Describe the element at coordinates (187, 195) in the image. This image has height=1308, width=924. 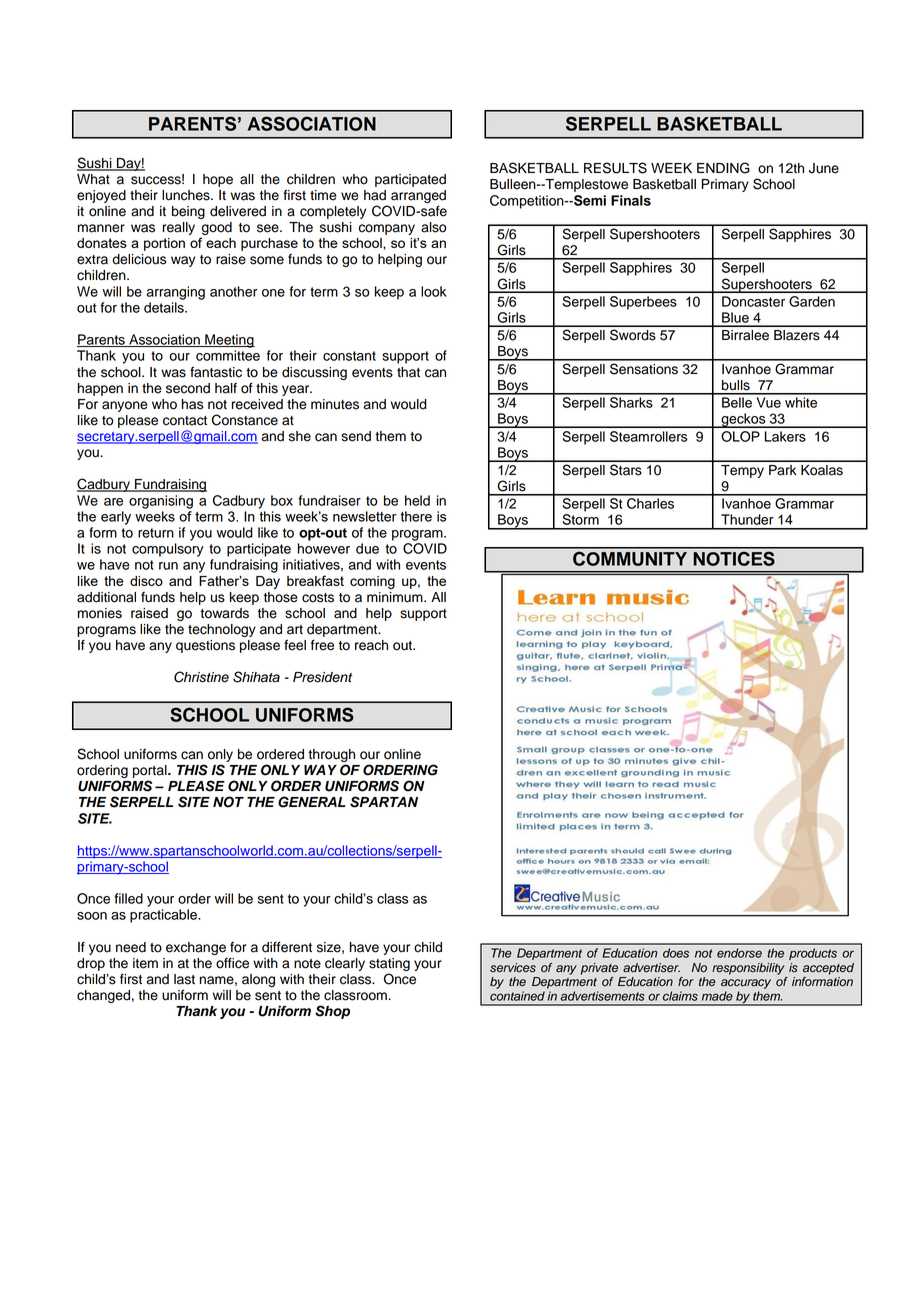
I see `lunches` at that location.
